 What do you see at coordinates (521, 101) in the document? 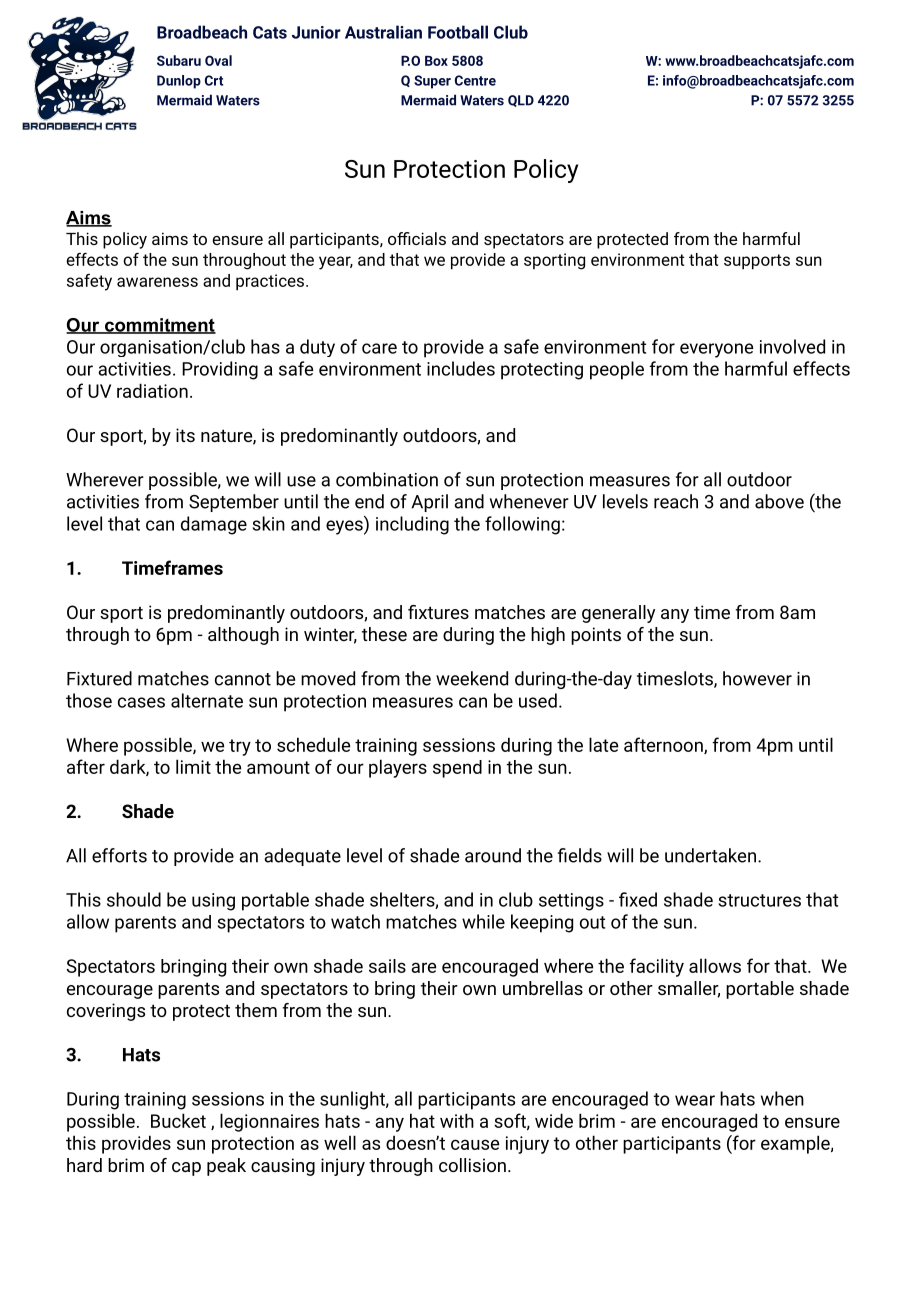
I see `QLD` at bounding box center [521, 101].
